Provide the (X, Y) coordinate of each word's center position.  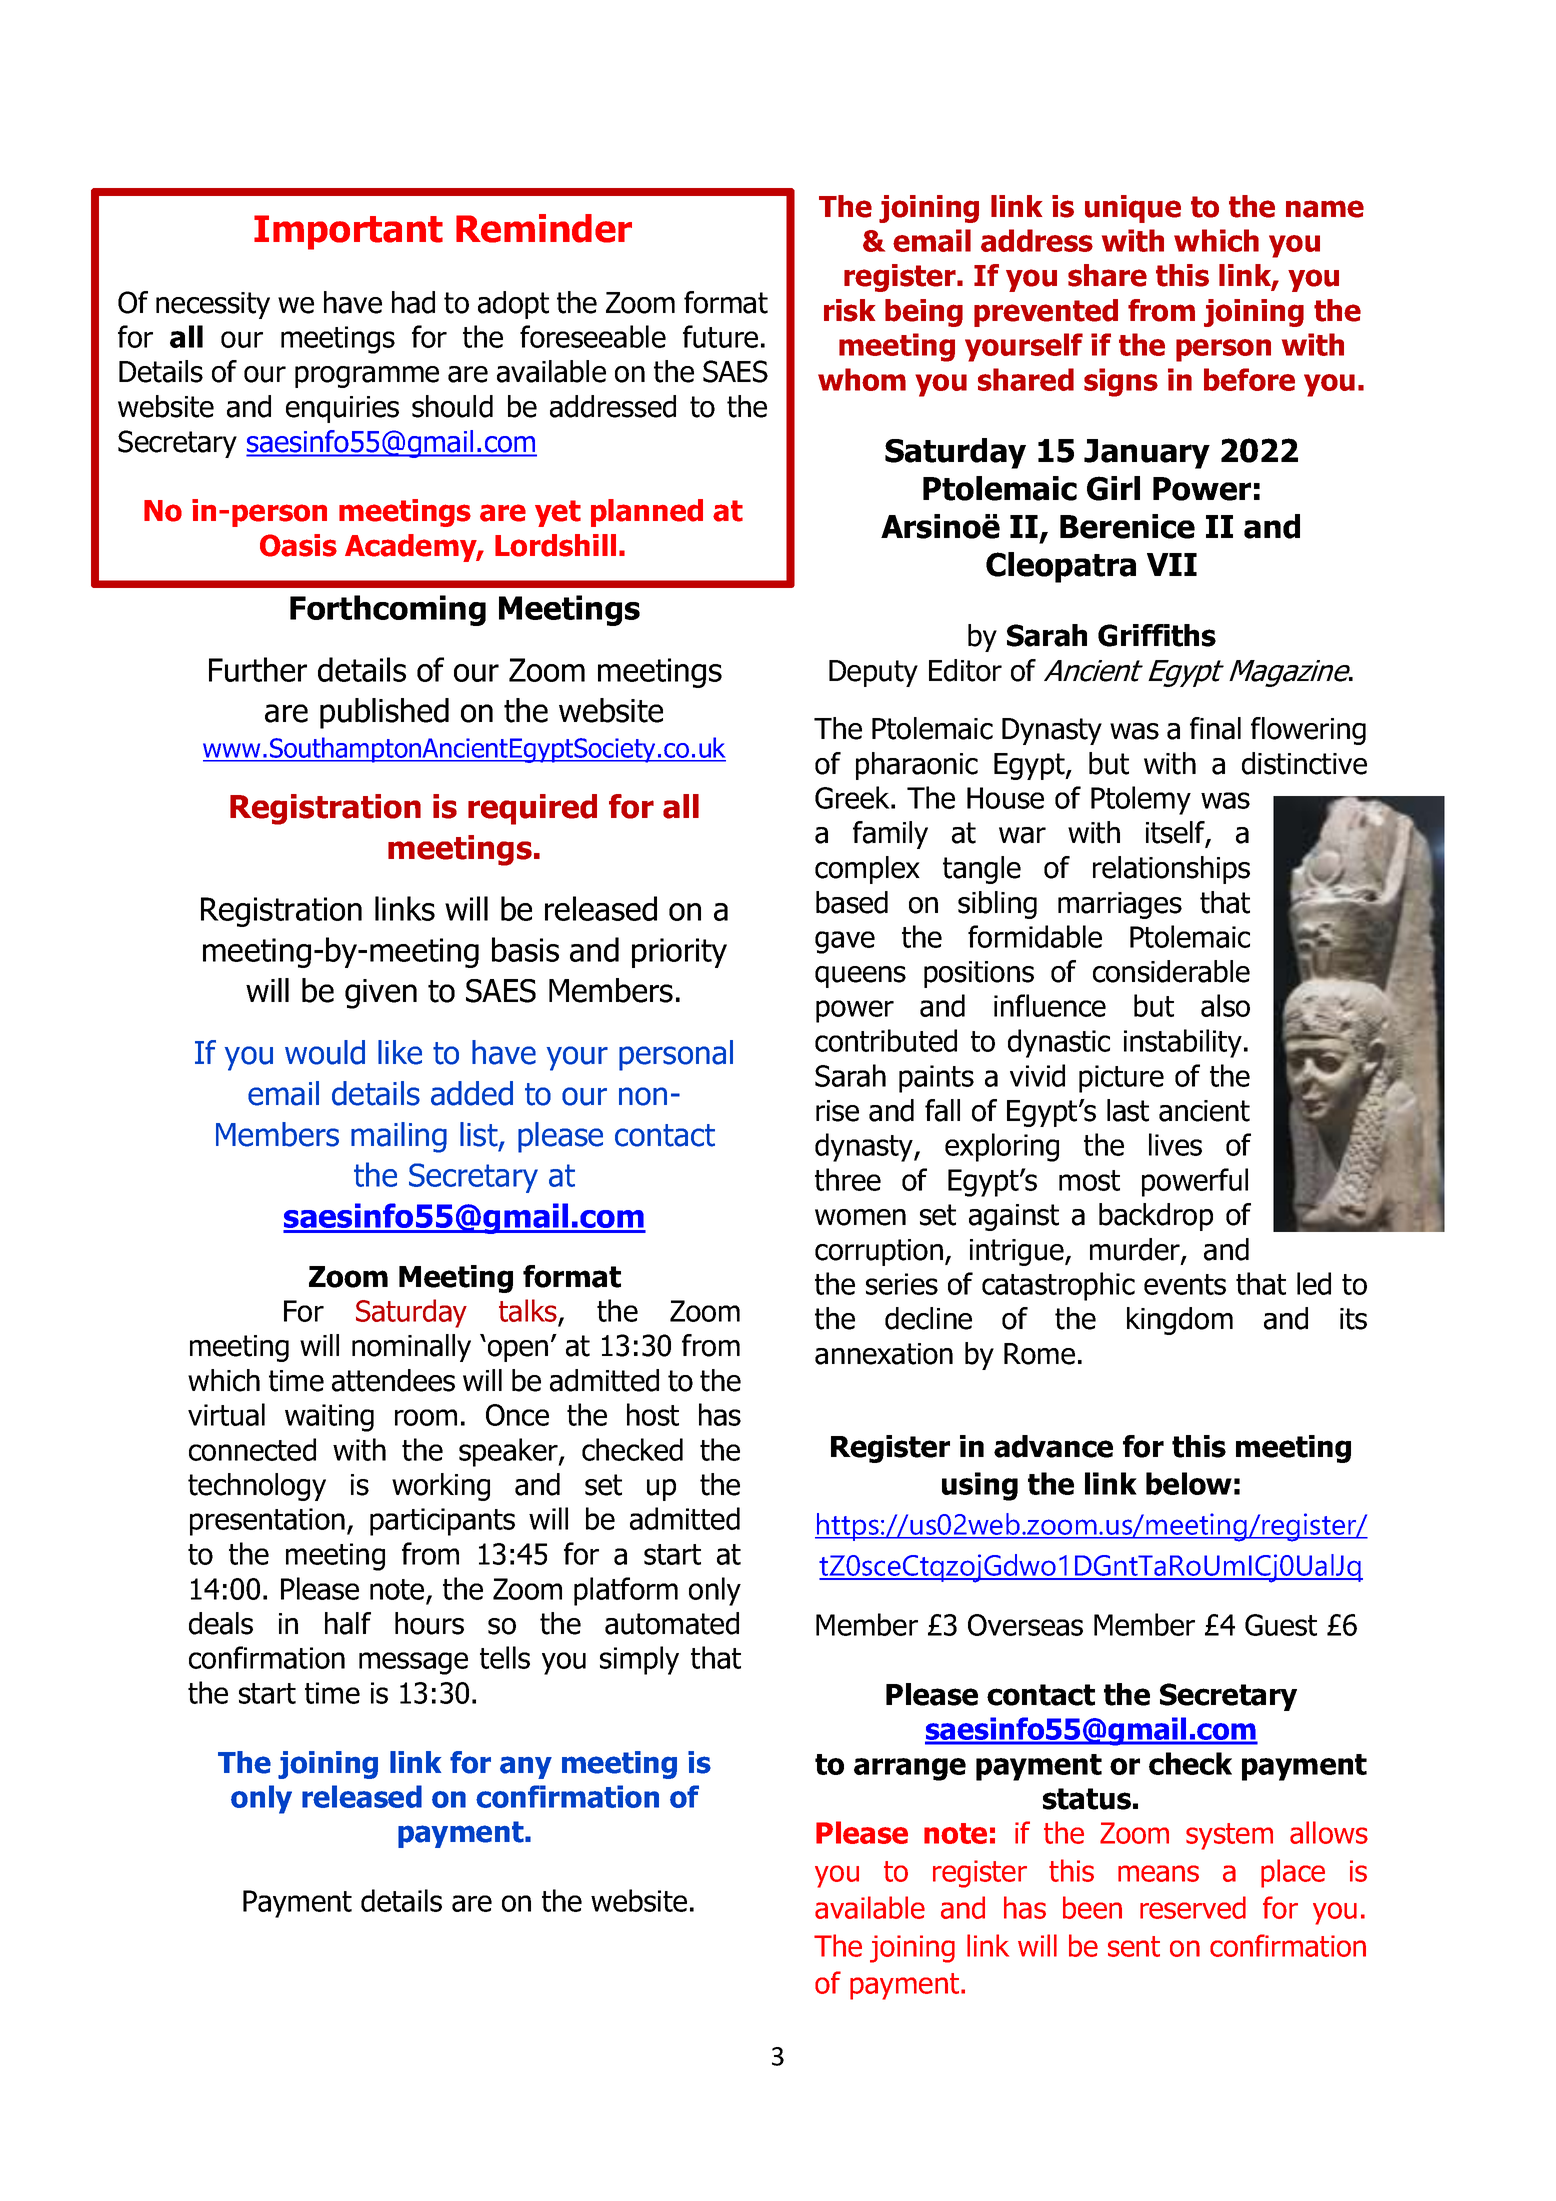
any (526, 1767)
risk (850, 310)
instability (1183, 1043)
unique (1133, 209)
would (325, 1052)
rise (837, 1111)
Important (348, 232)
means (1158, 1873)
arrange (910, 1769)
